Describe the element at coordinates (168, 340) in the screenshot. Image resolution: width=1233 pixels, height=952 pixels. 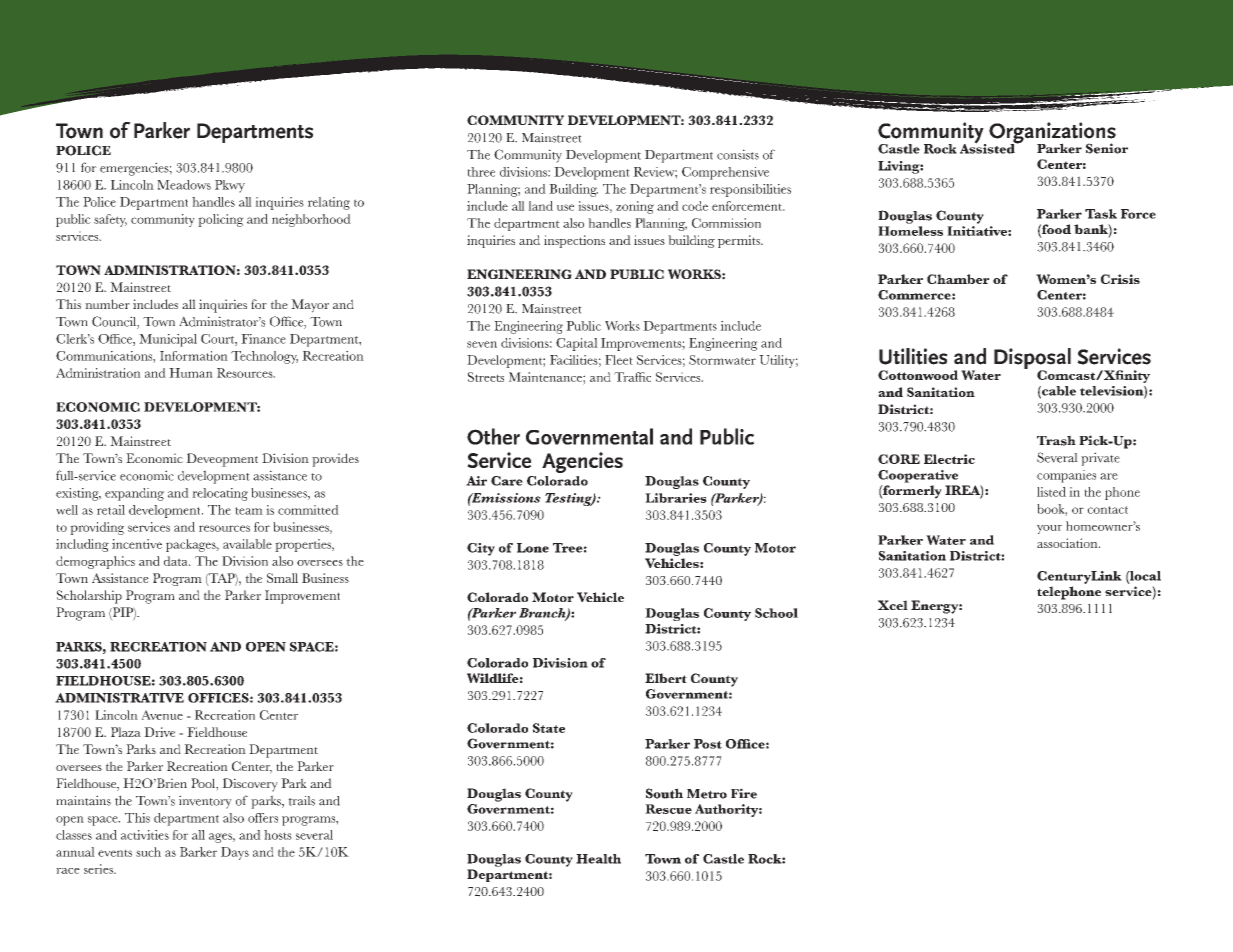
I see `Municipal` at that location.
